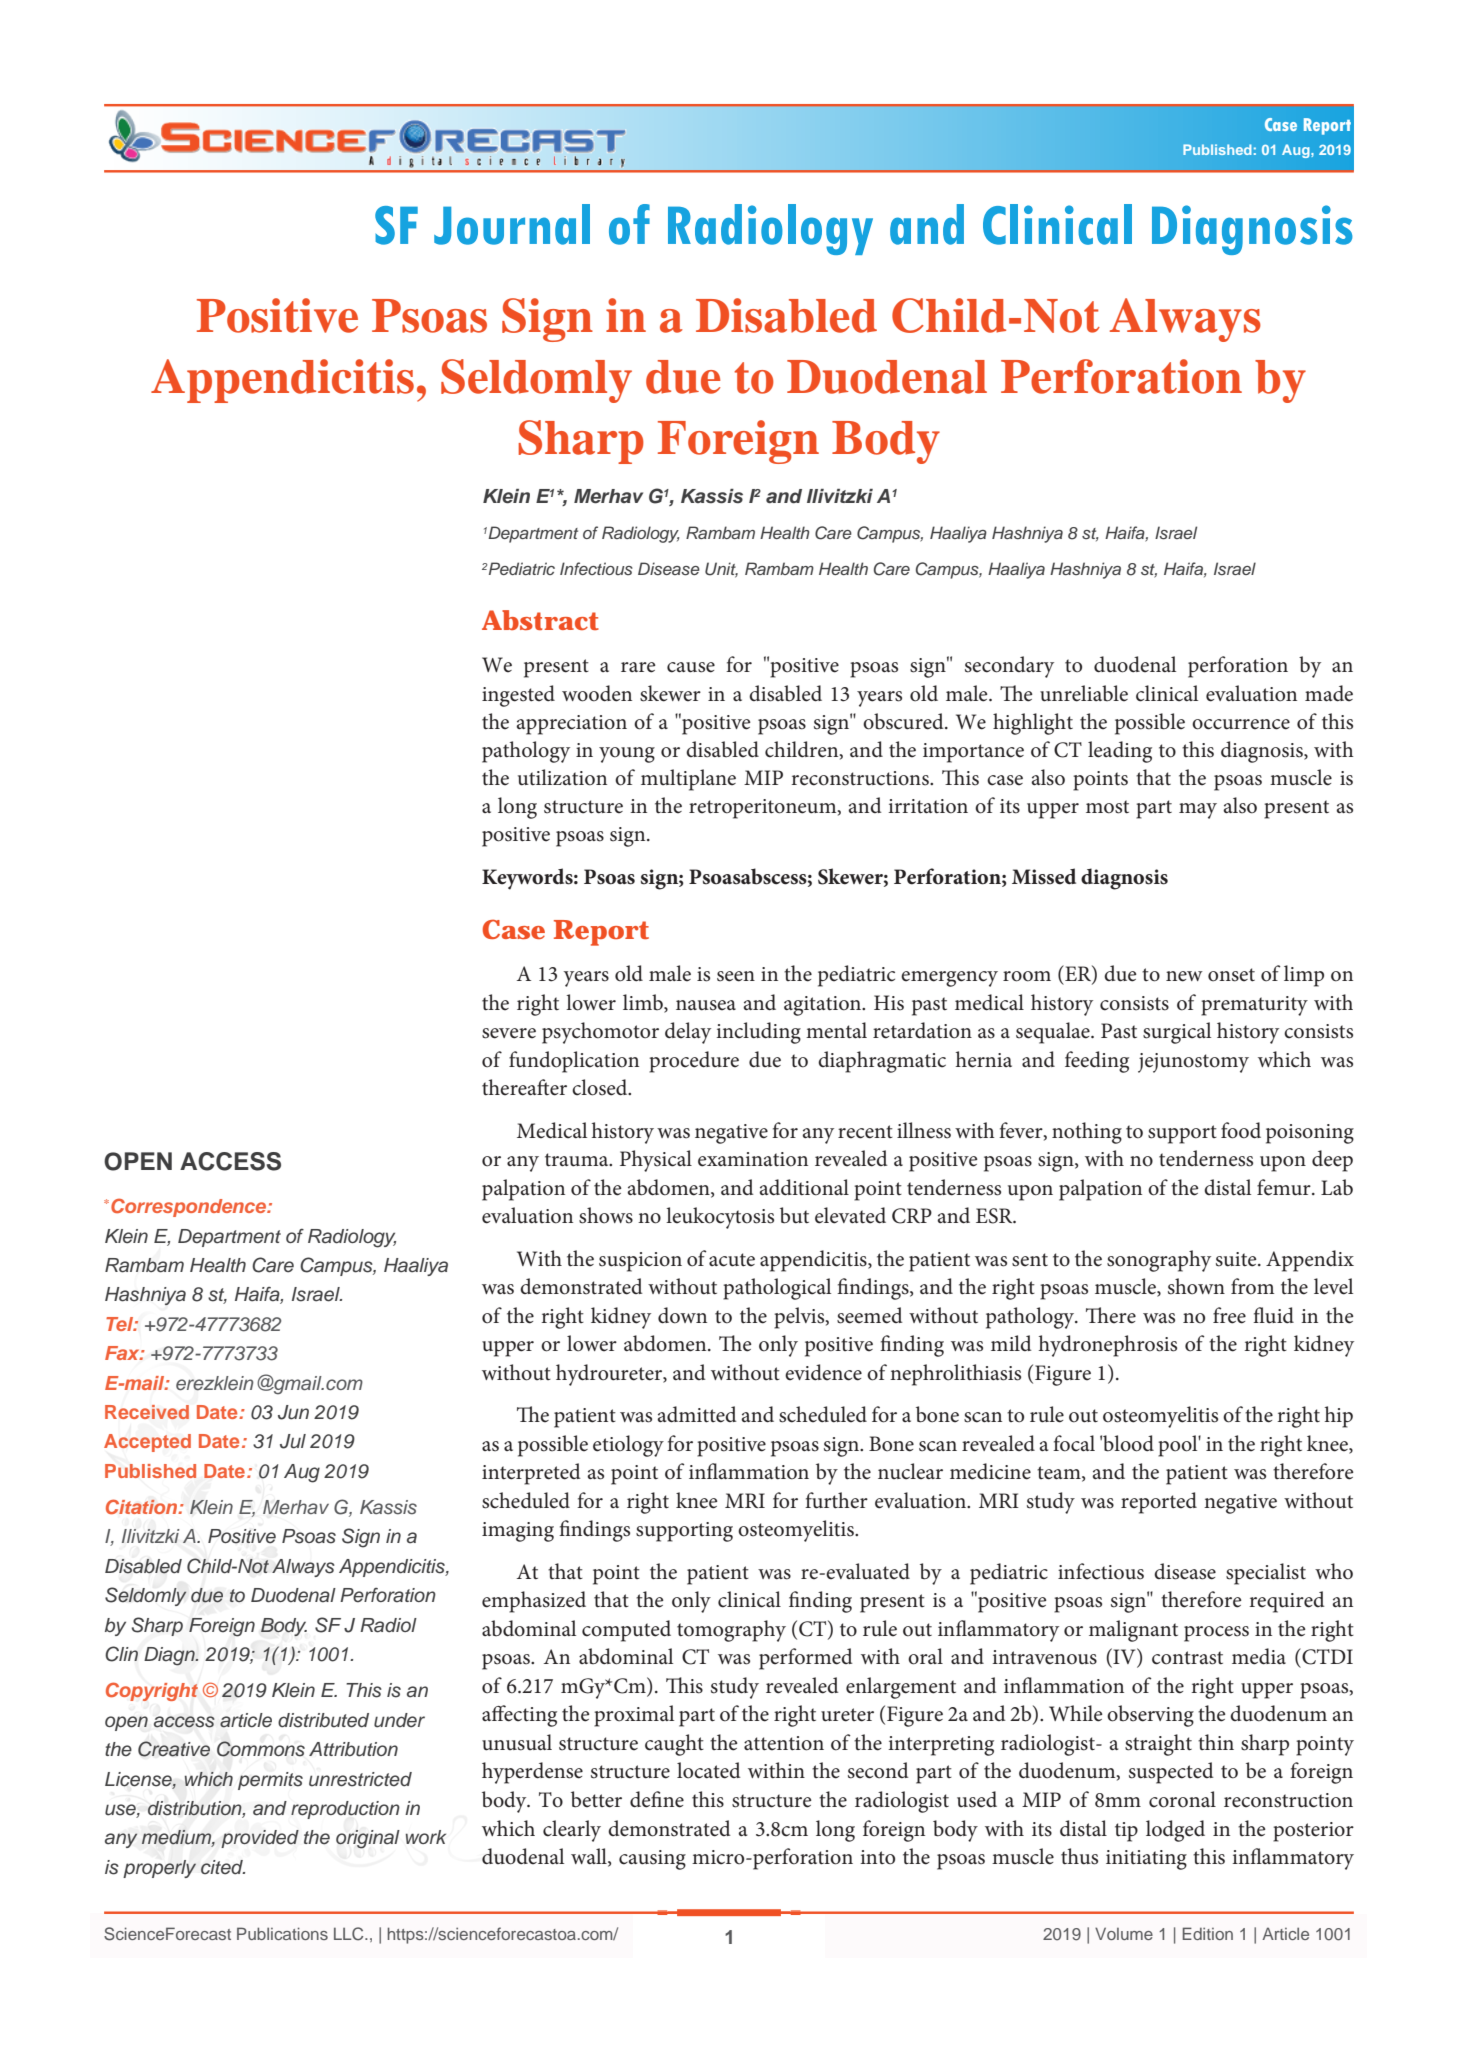 The height and width of the screenshot is (2062, 1458). What do you see at coordinates (260, 1839) in the screenshot?
I see `provided` at bounding box center [260, 1839].
